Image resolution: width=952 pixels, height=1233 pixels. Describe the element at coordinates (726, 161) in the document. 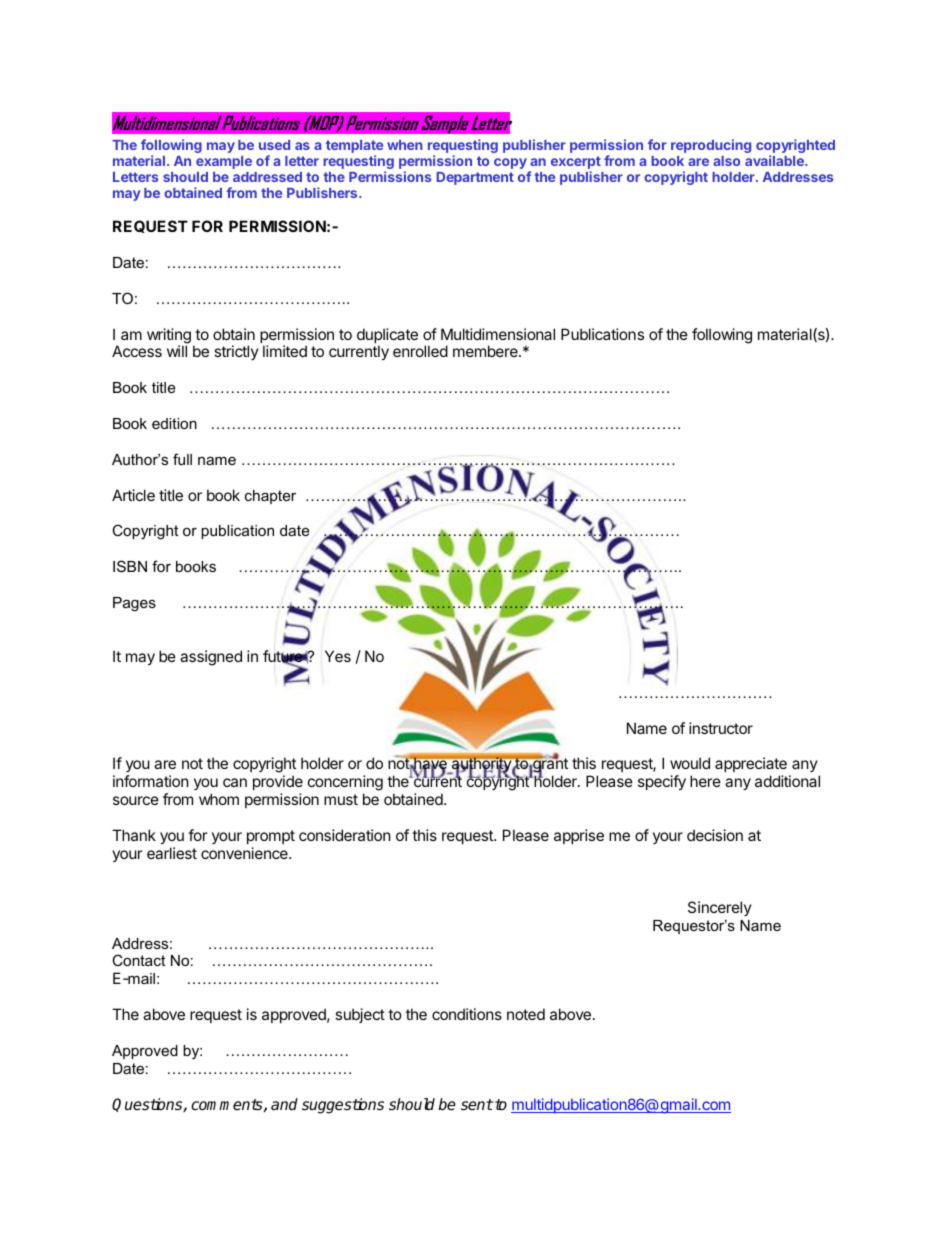

I see `also` at that location.
